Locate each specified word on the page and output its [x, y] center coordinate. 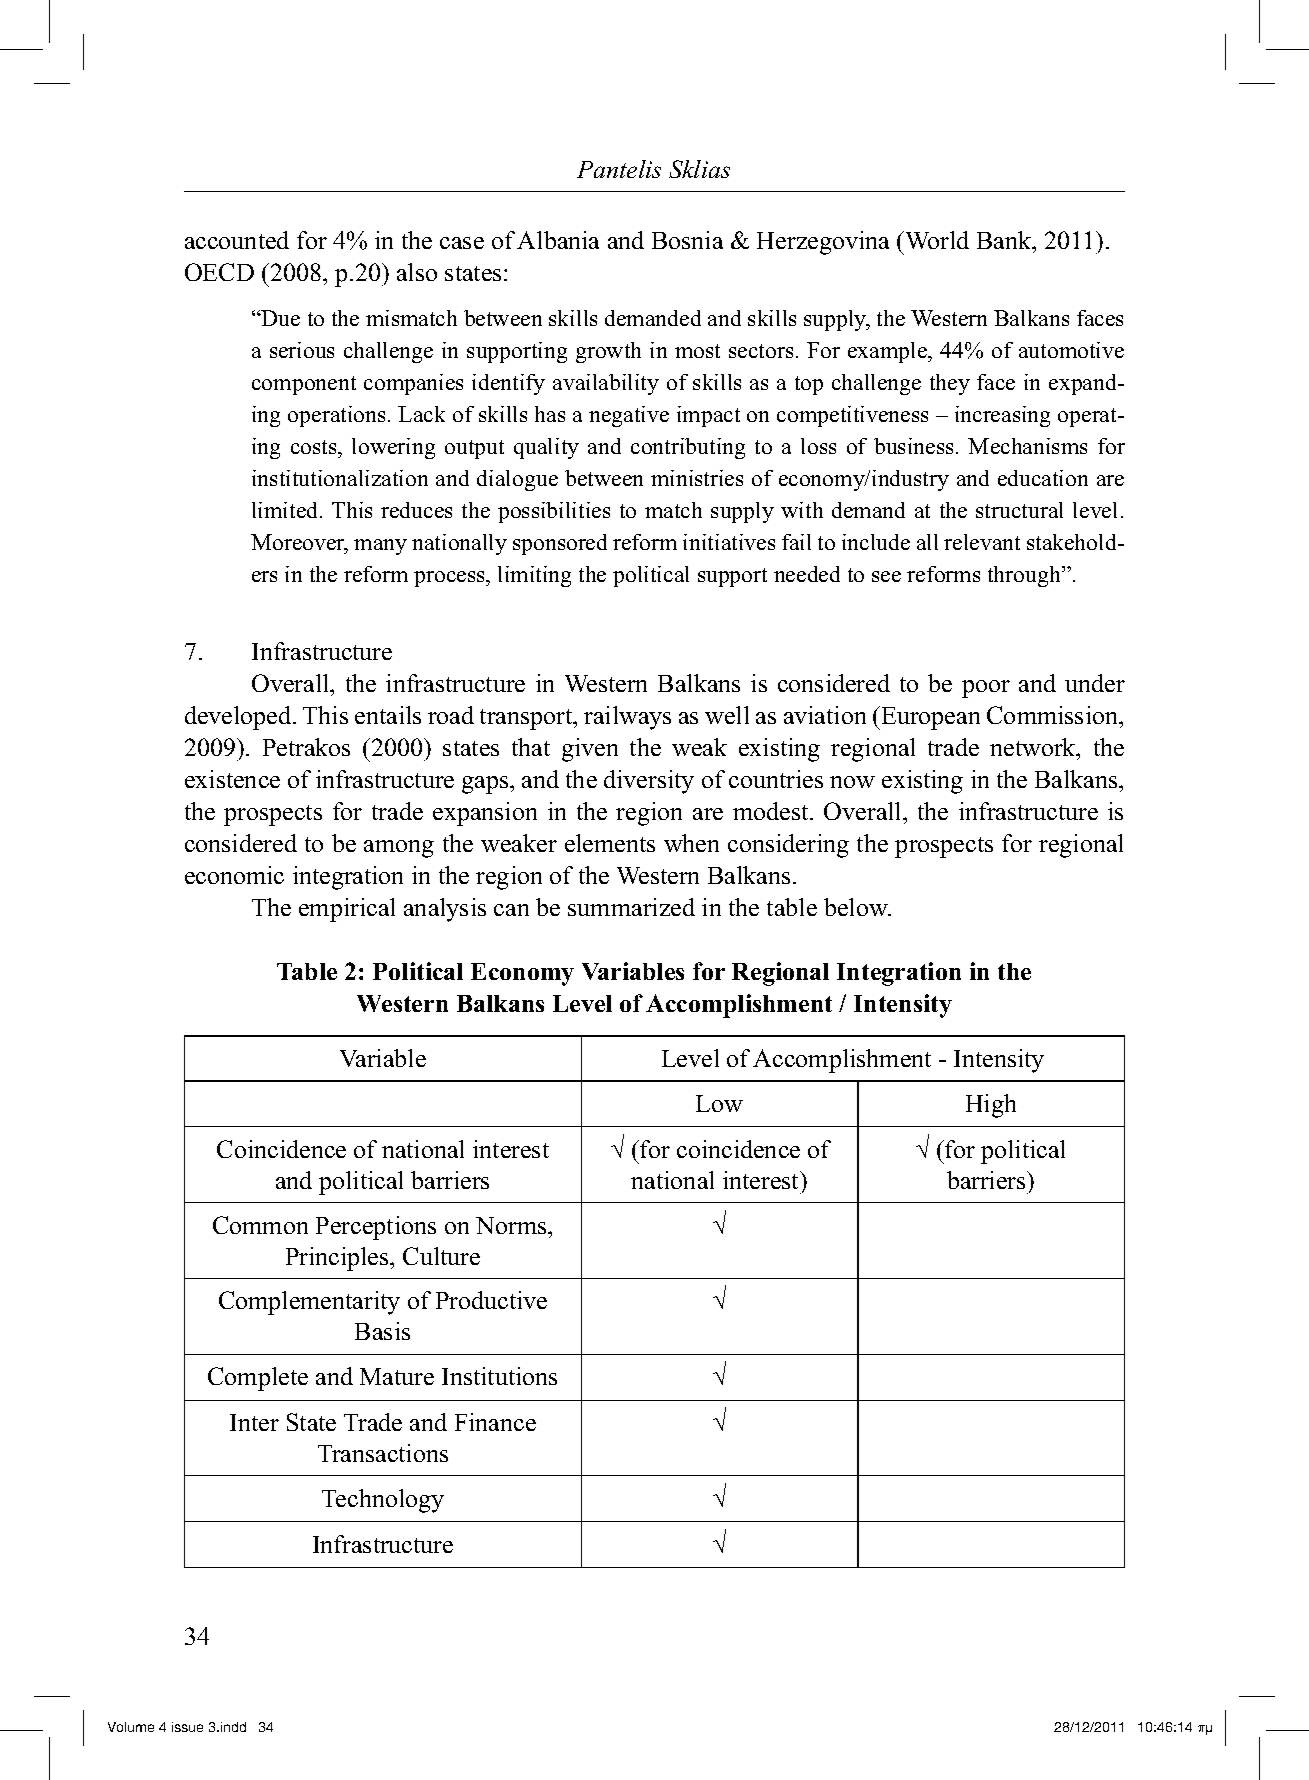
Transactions [383, 1453]
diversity [649, 782]
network [1034, 747]
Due [280, 318]
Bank [1005, 240]
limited [286, 510]
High [991, 1106]
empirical [347, 910]
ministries [697, 478]
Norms [512, 1225]
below [857, 907]
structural [1019, 510]
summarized [631, 907]
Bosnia [687, 240]
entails [388, 715]
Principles [338, 1259]
